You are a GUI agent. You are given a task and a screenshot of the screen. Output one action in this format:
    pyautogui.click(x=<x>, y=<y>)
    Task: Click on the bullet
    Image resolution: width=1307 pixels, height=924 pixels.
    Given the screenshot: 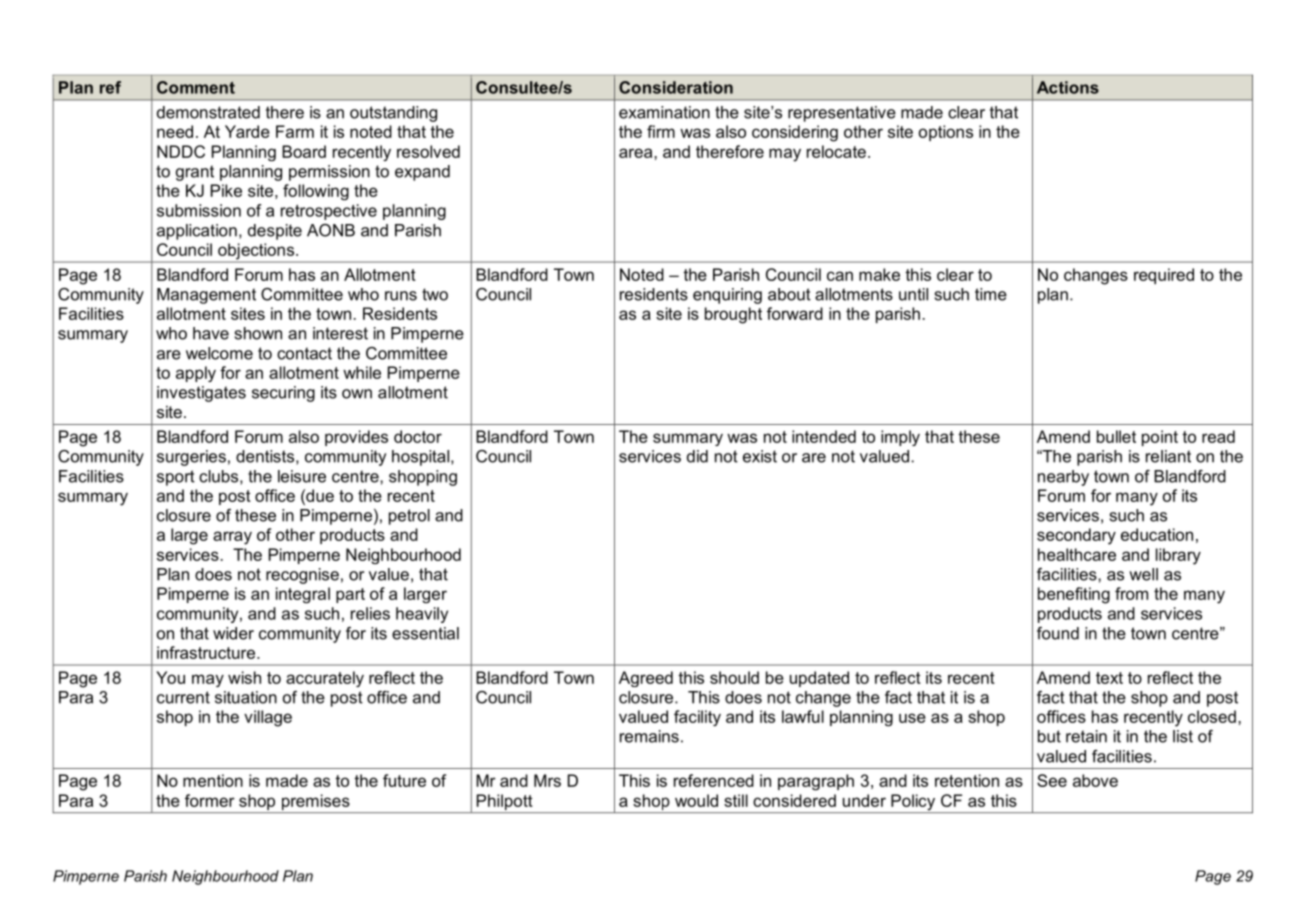 What is the action you would take?
    pyautogui.click(x=1116, y=436)
